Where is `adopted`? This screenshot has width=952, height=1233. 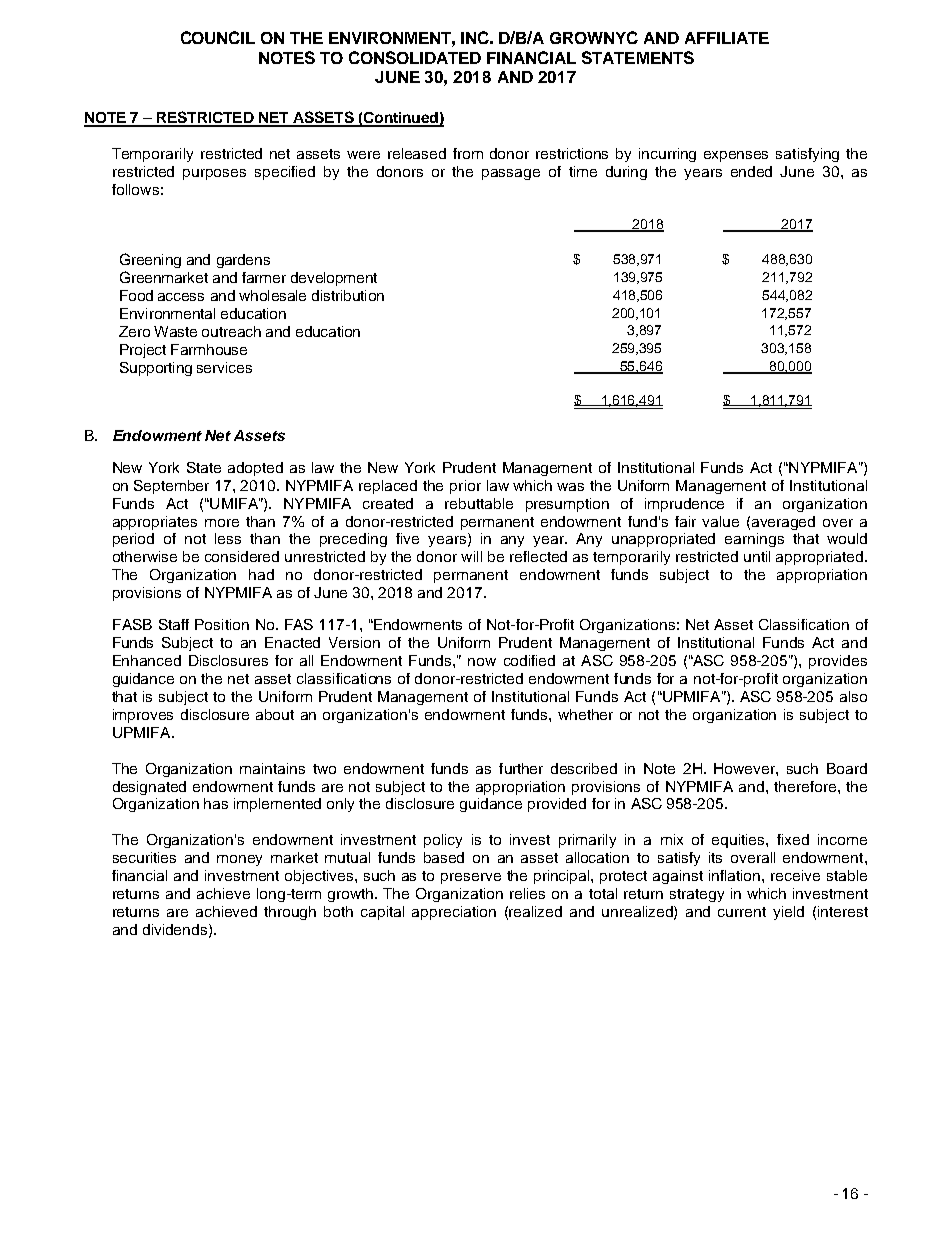
adopted is located at coordinates (255, 469).
